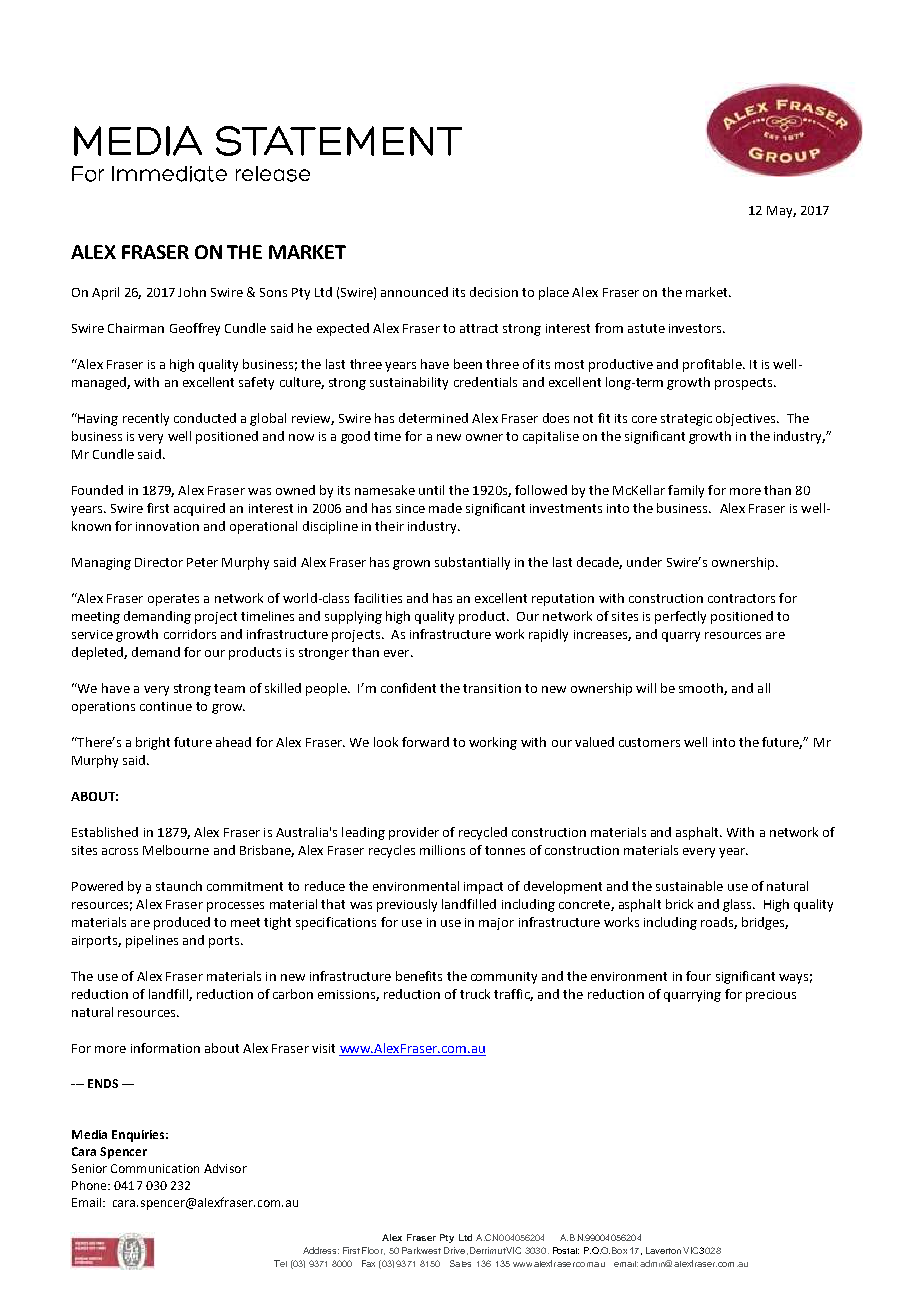 This screenshot has height=1308, width=924. What do you see at coordinates (697, 328) in the screenshot?
I see `investors` at bounding box center [697, 328].
